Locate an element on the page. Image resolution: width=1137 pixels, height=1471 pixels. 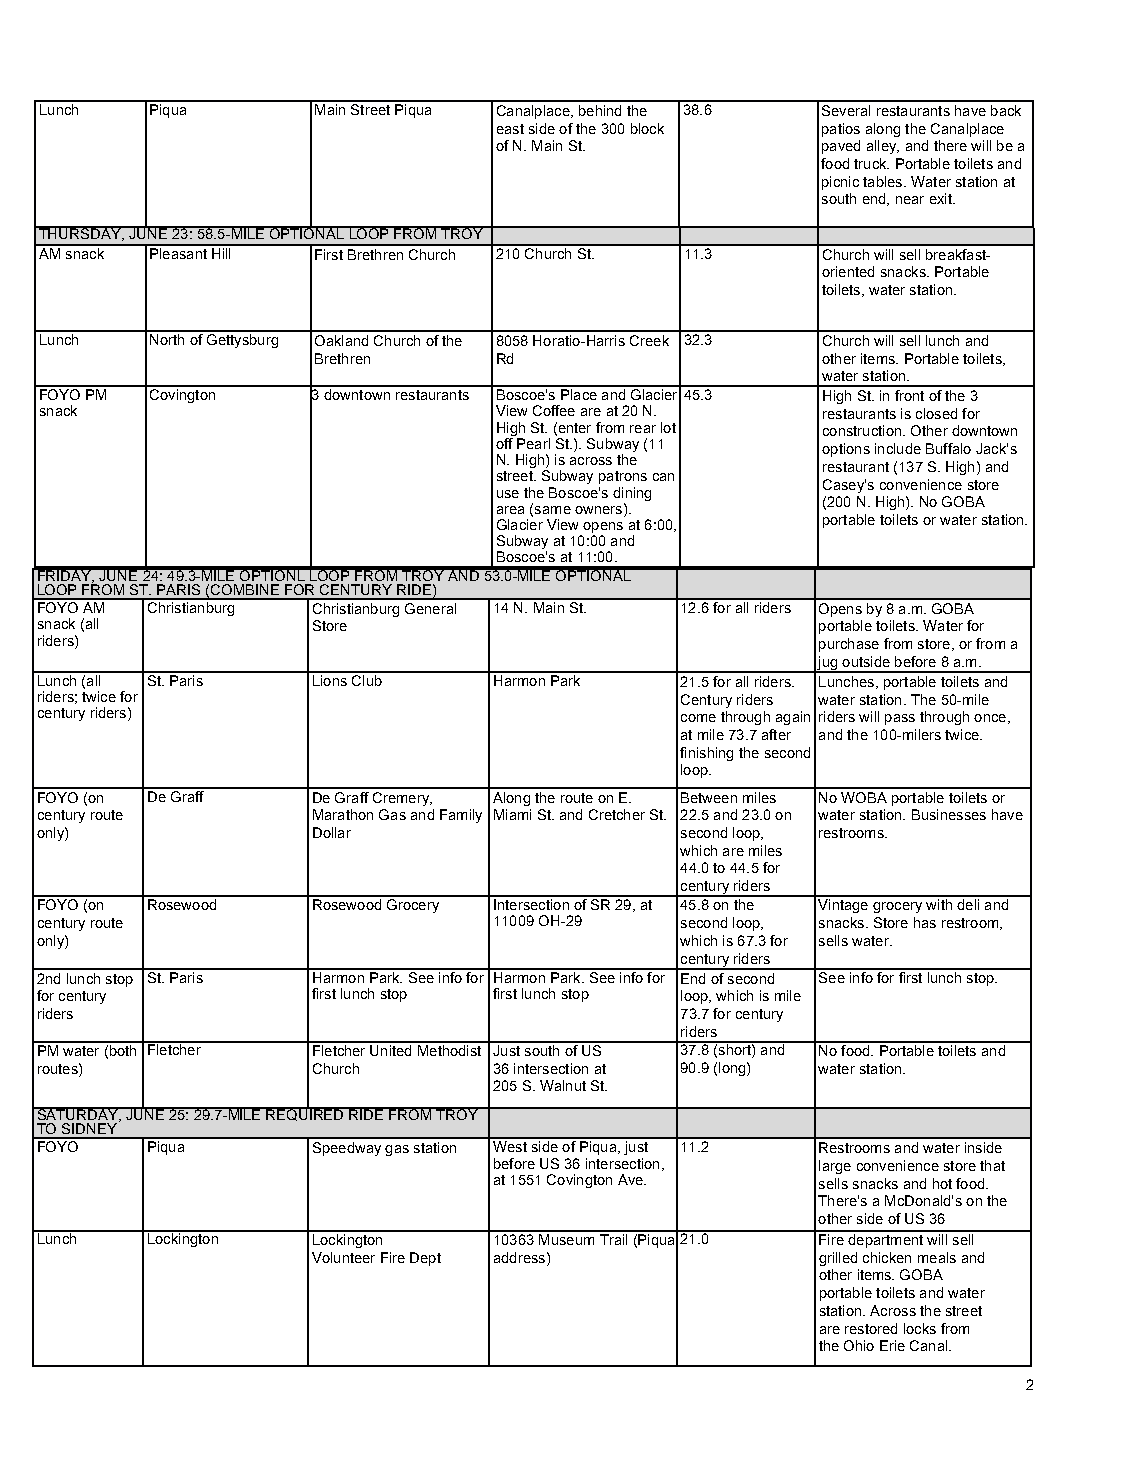
locks is located at coordinates (920, 1328).
